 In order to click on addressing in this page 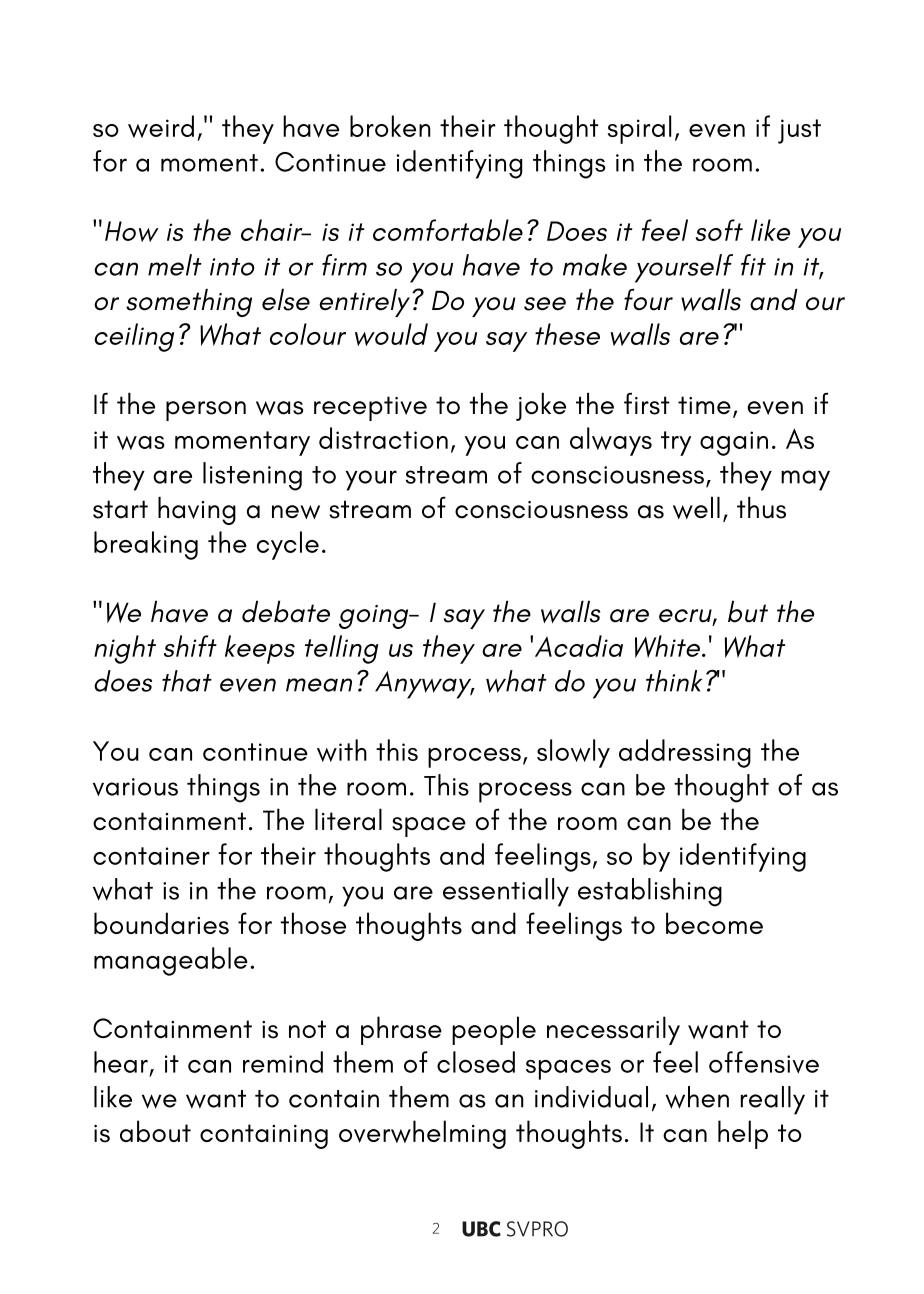, I will do `click(685, 753)`.
